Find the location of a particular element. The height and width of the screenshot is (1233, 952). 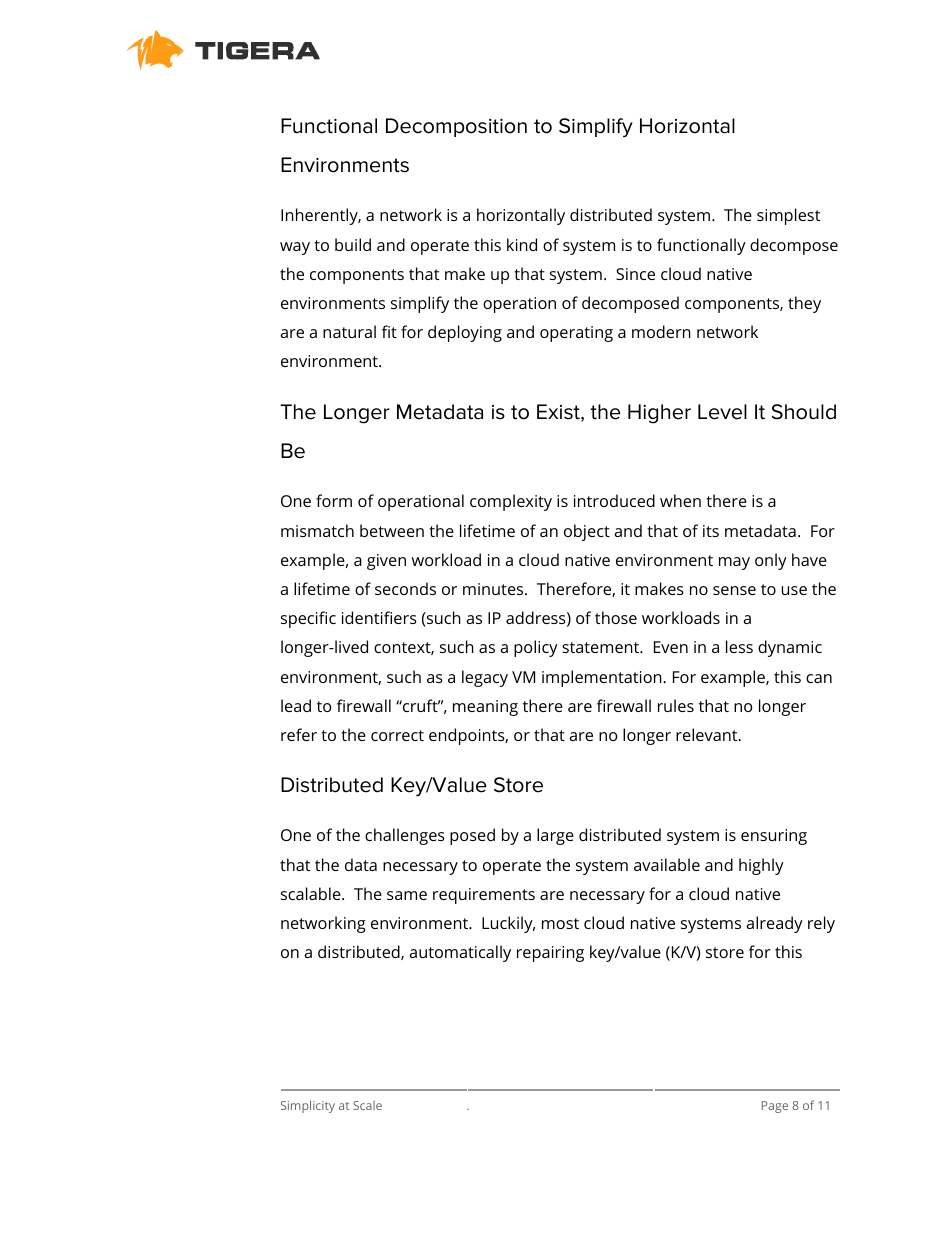

kind is located at coordinates (522, 244).
